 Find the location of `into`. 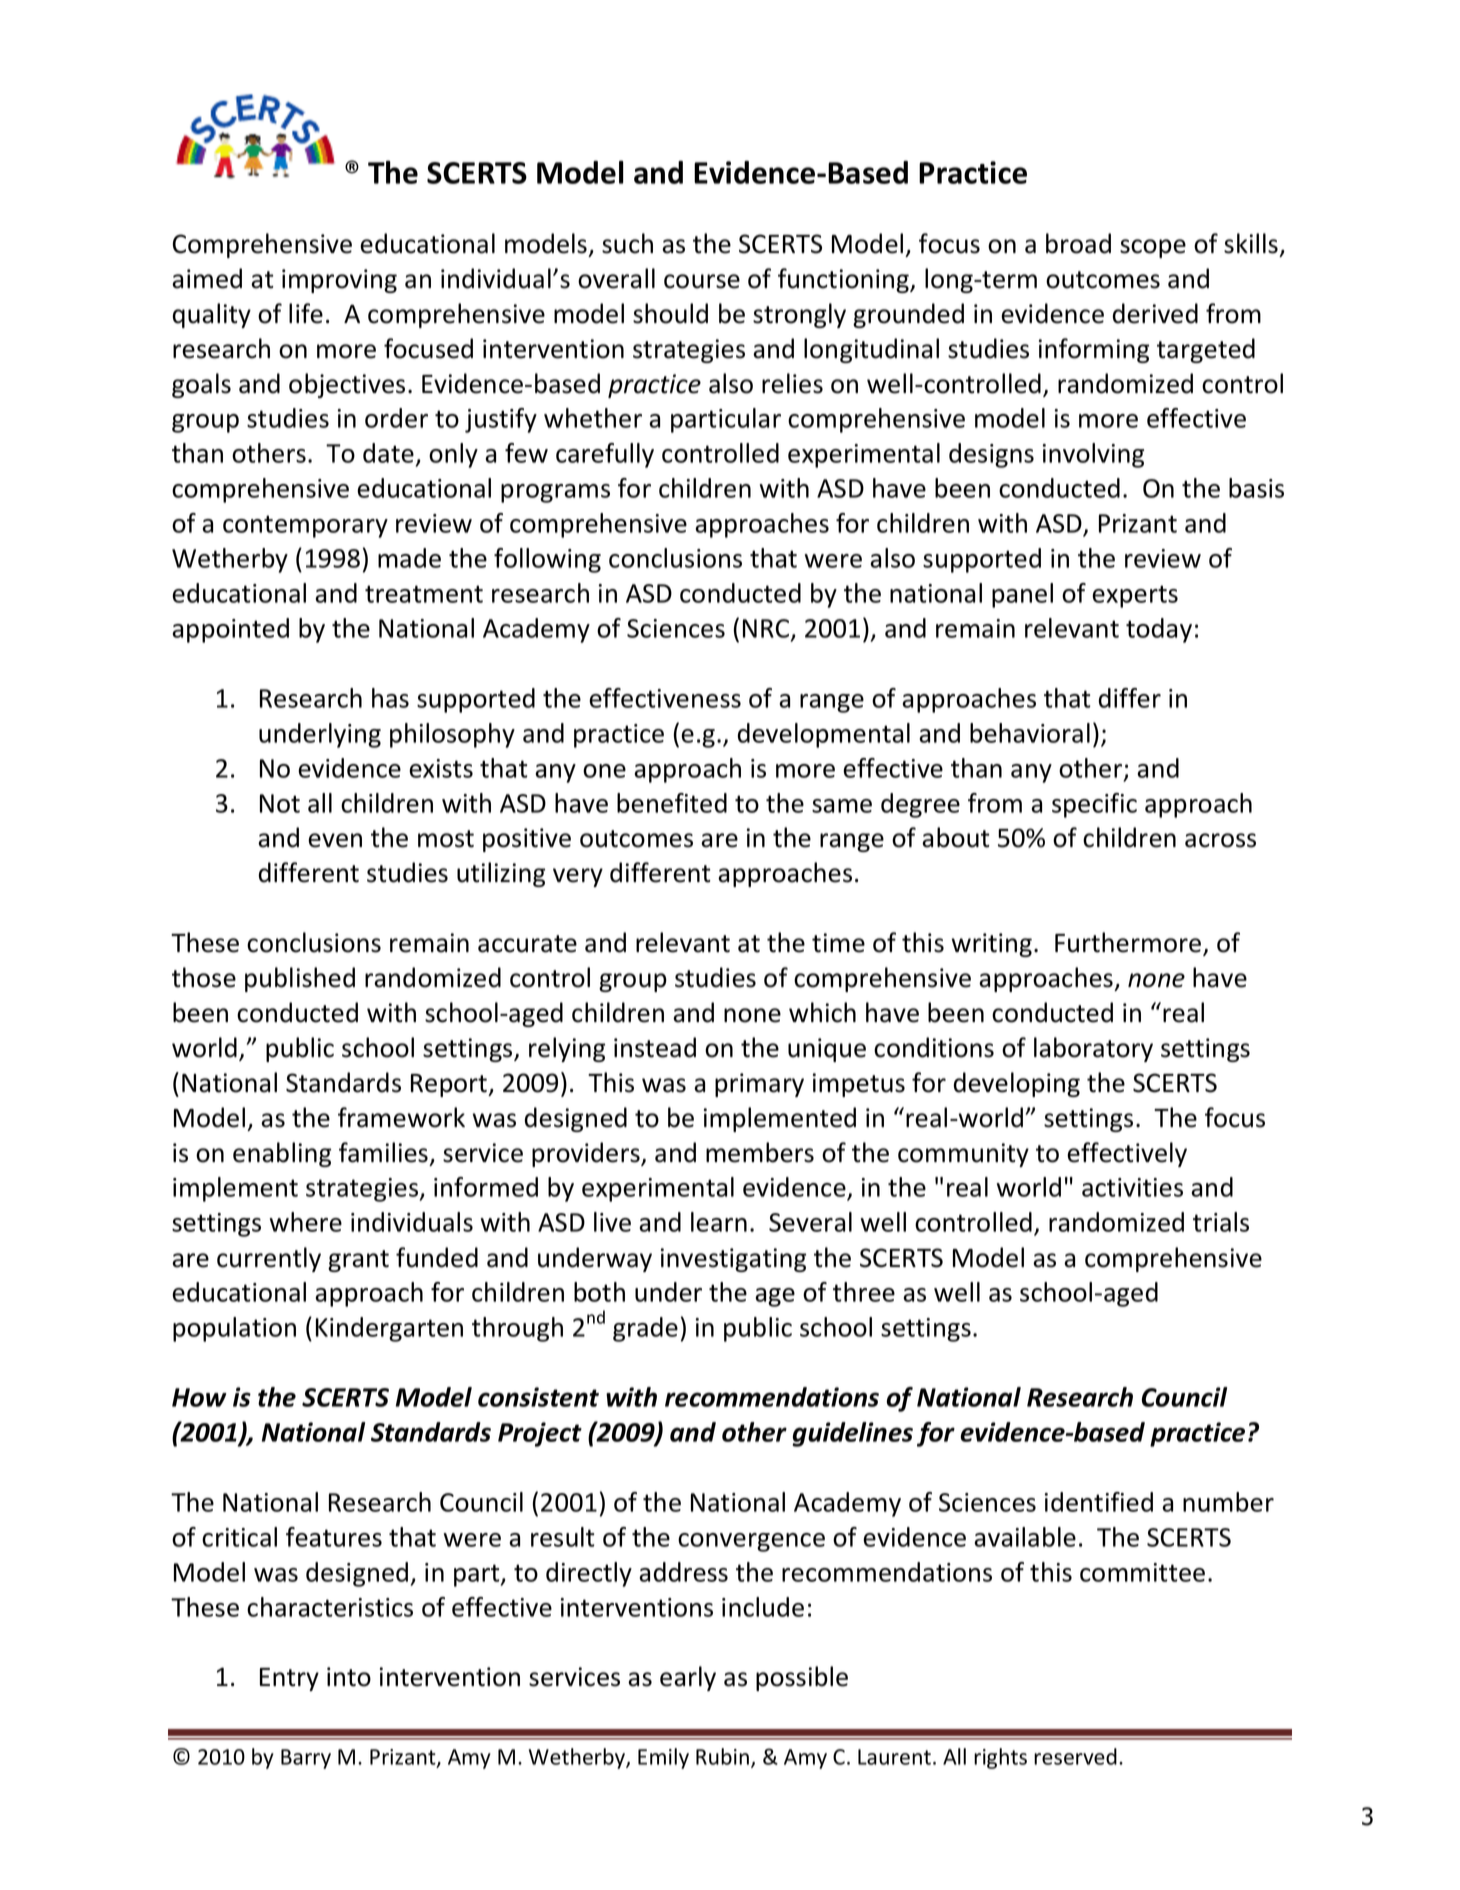

into is located at coordinates (349, 1677).
